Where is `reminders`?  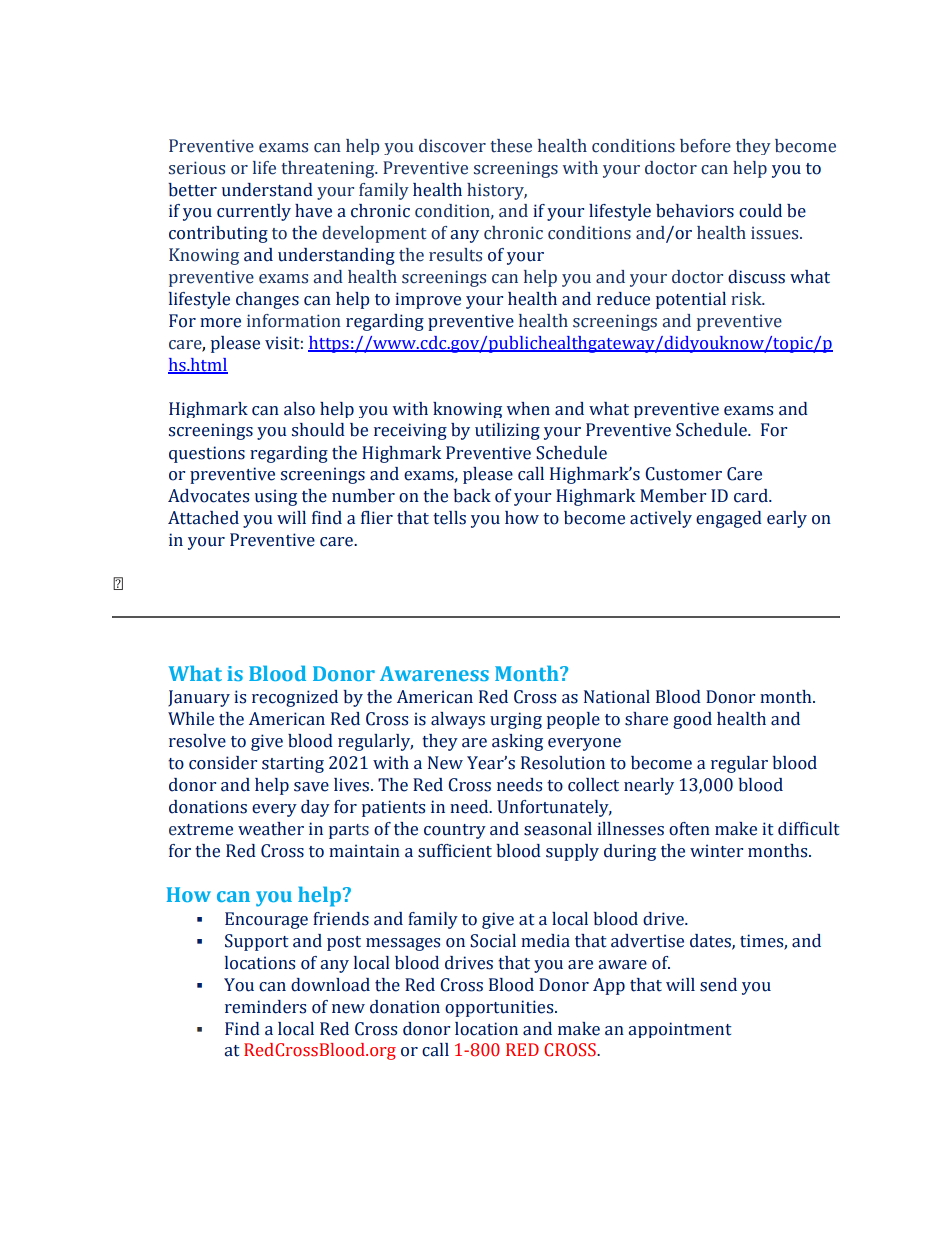 reminders is located at coordinates (265, 1007).
